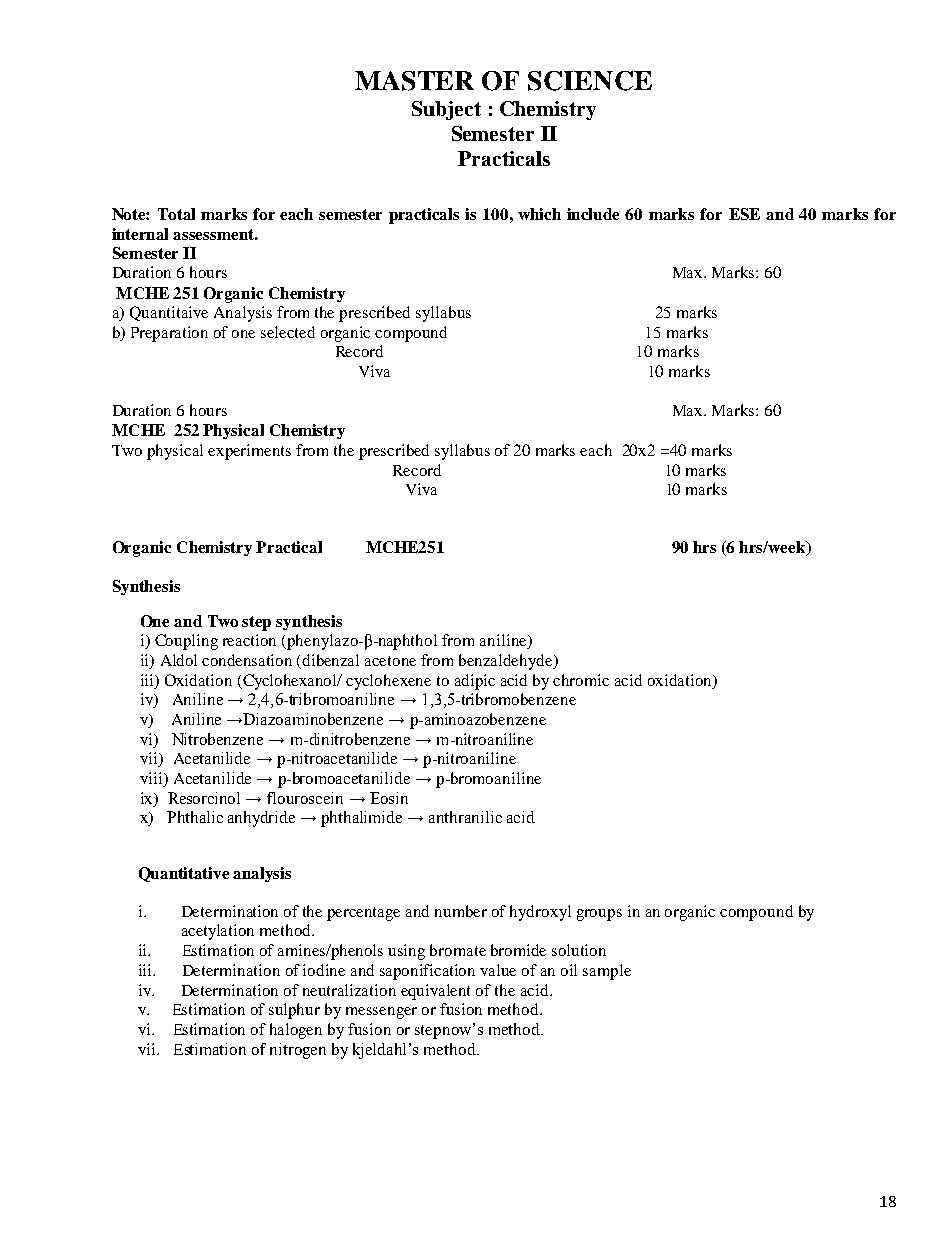  What do you see at coordinates (435, 992) in the screenshot?
I see `equivalent` at bounding box center [435, 992].
